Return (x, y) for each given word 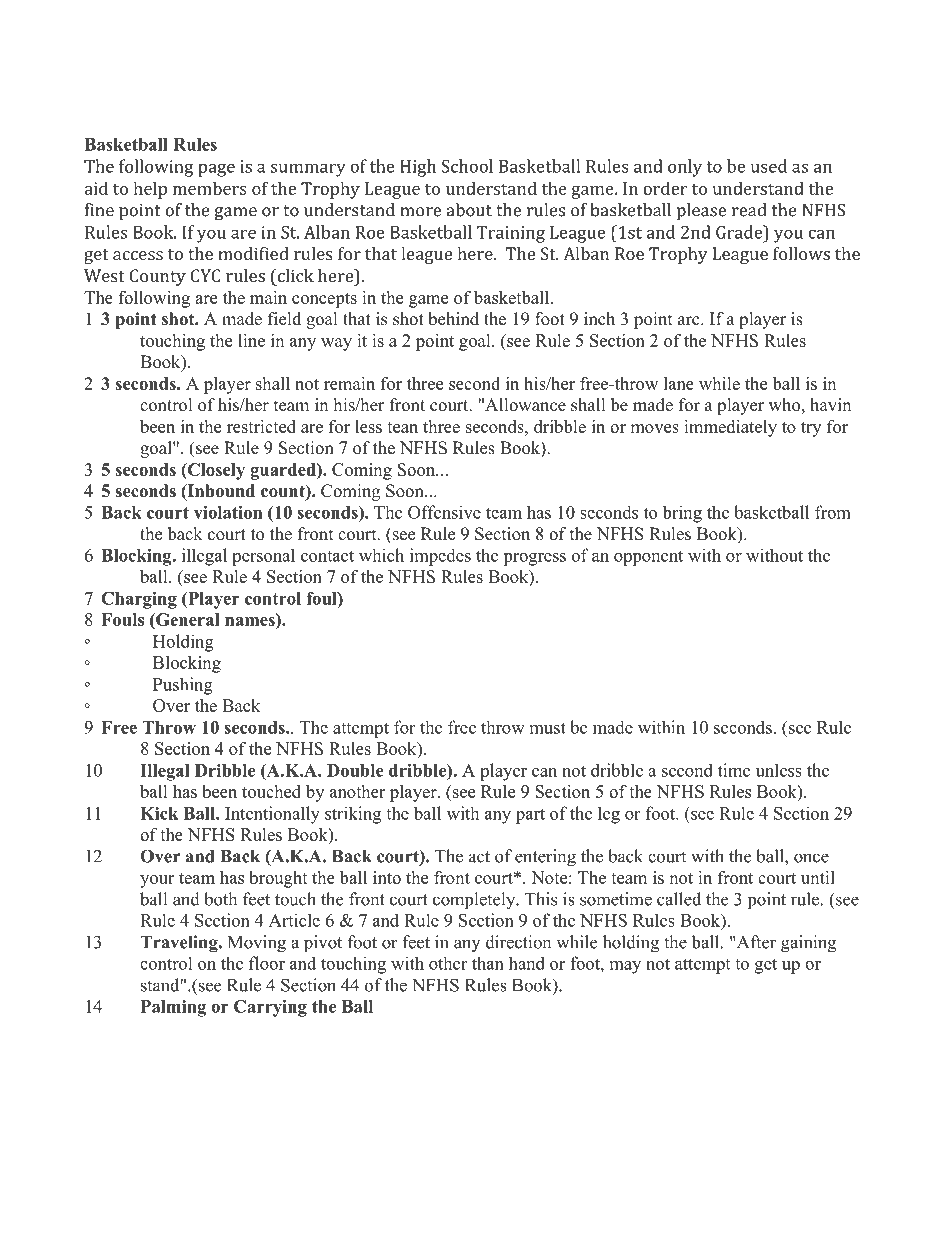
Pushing (182, 686)
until (818, 877)
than (488, 963)
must (548, 728)
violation (228, 512)
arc (690, 321)
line (251, 340)
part (530, 816)
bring (682, 514)
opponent (648, 558)
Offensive (444, 512)
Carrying (270, 1008)
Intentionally (272, 815)
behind (453, 319)
